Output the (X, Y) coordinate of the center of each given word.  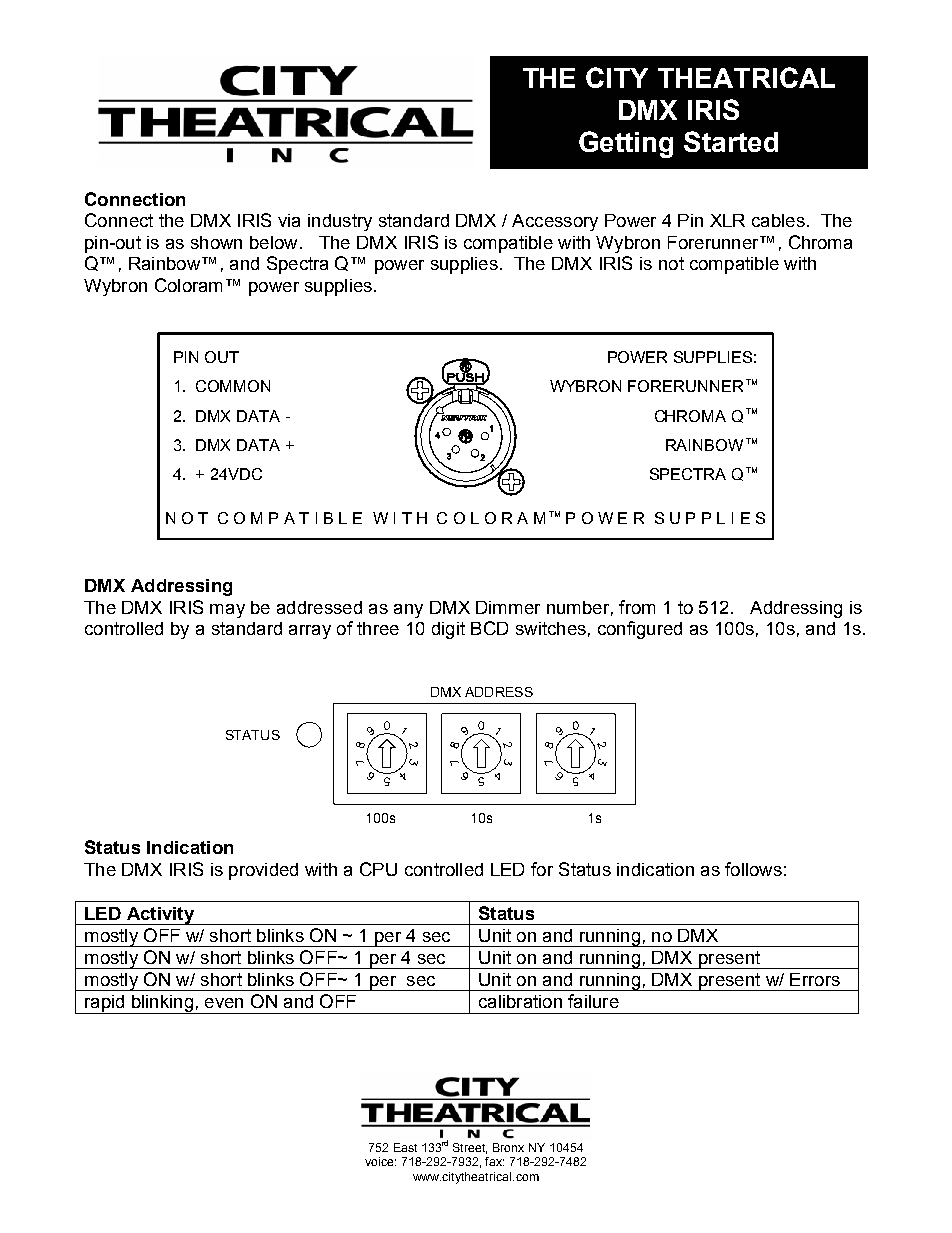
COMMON (233, 386)
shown (216, 242)
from (637, 607)
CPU (378, 869)
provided (263, 871)
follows (753, 869)
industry (340, 222)
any (408, 611)
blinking (162, 1004)
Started (731, 141)
